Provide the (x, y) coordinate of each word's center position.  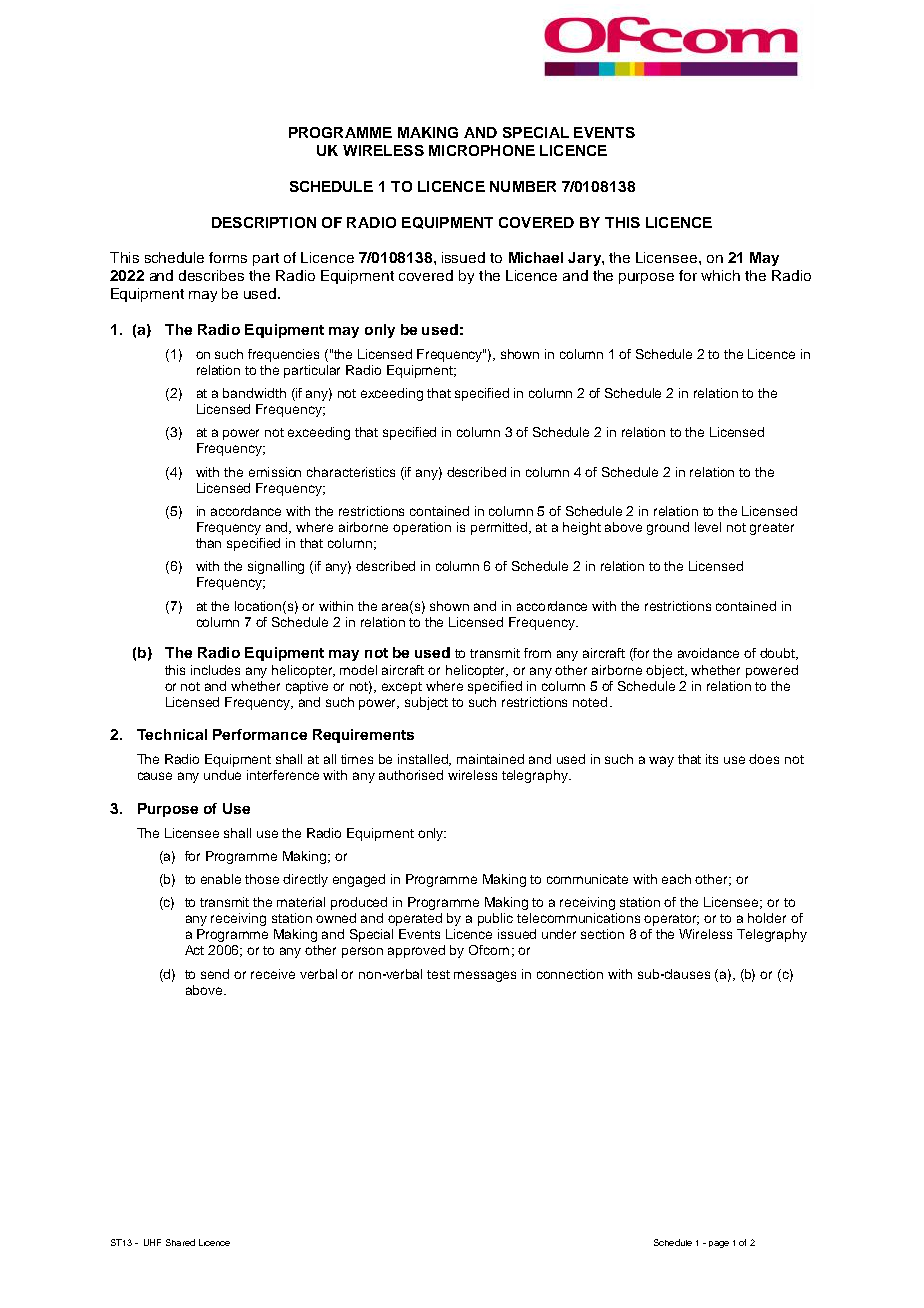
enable (221, 879)
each (676, 879)
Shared (180, 1242)
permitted (500, 528)
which (720, 275)
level (708, 527)
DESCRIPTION (264, 222)
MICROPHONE (482, 150)
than (208, 543)
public (495, 919)
